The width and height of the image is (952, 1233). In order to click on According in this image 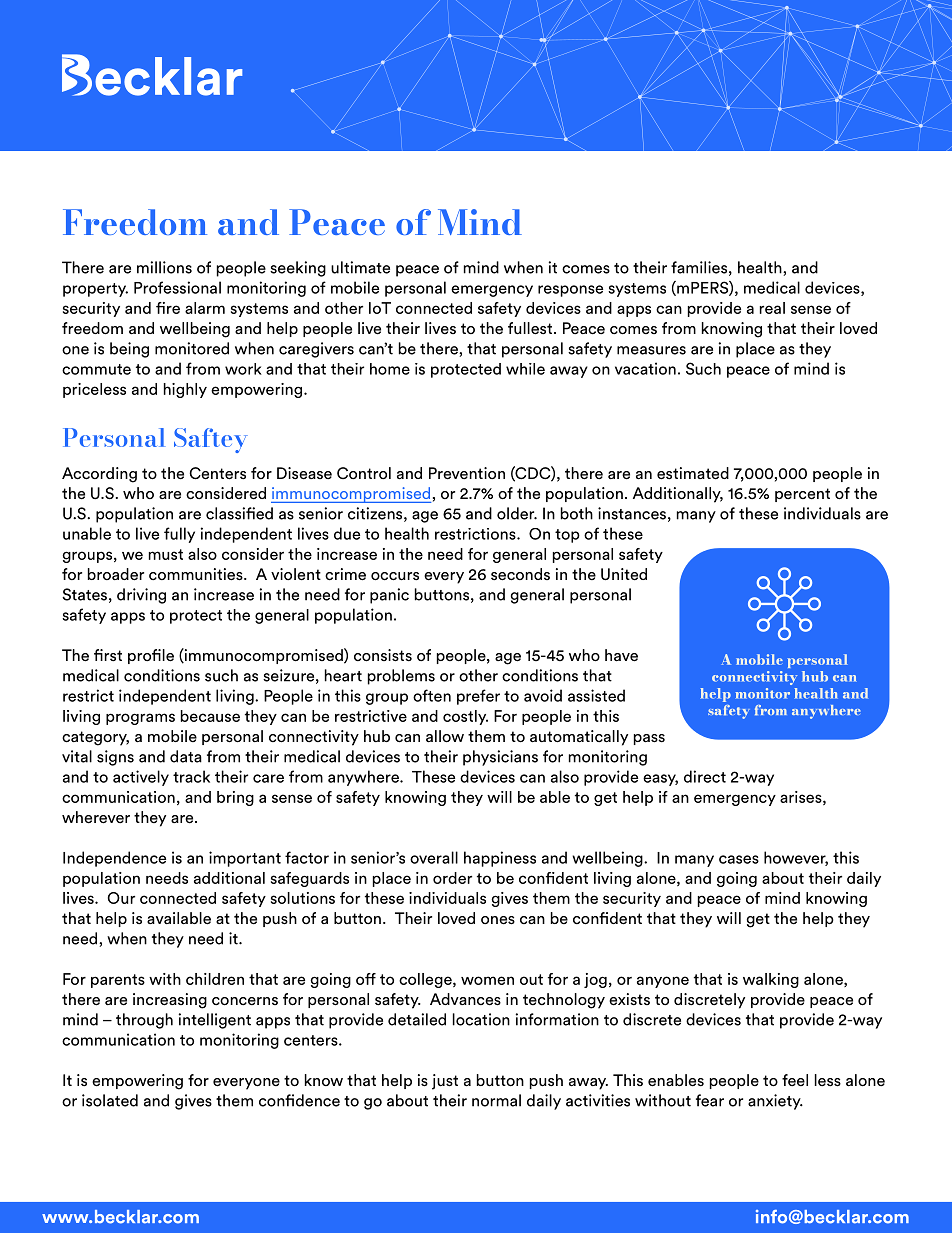, I will do `click(99, 475)`.
